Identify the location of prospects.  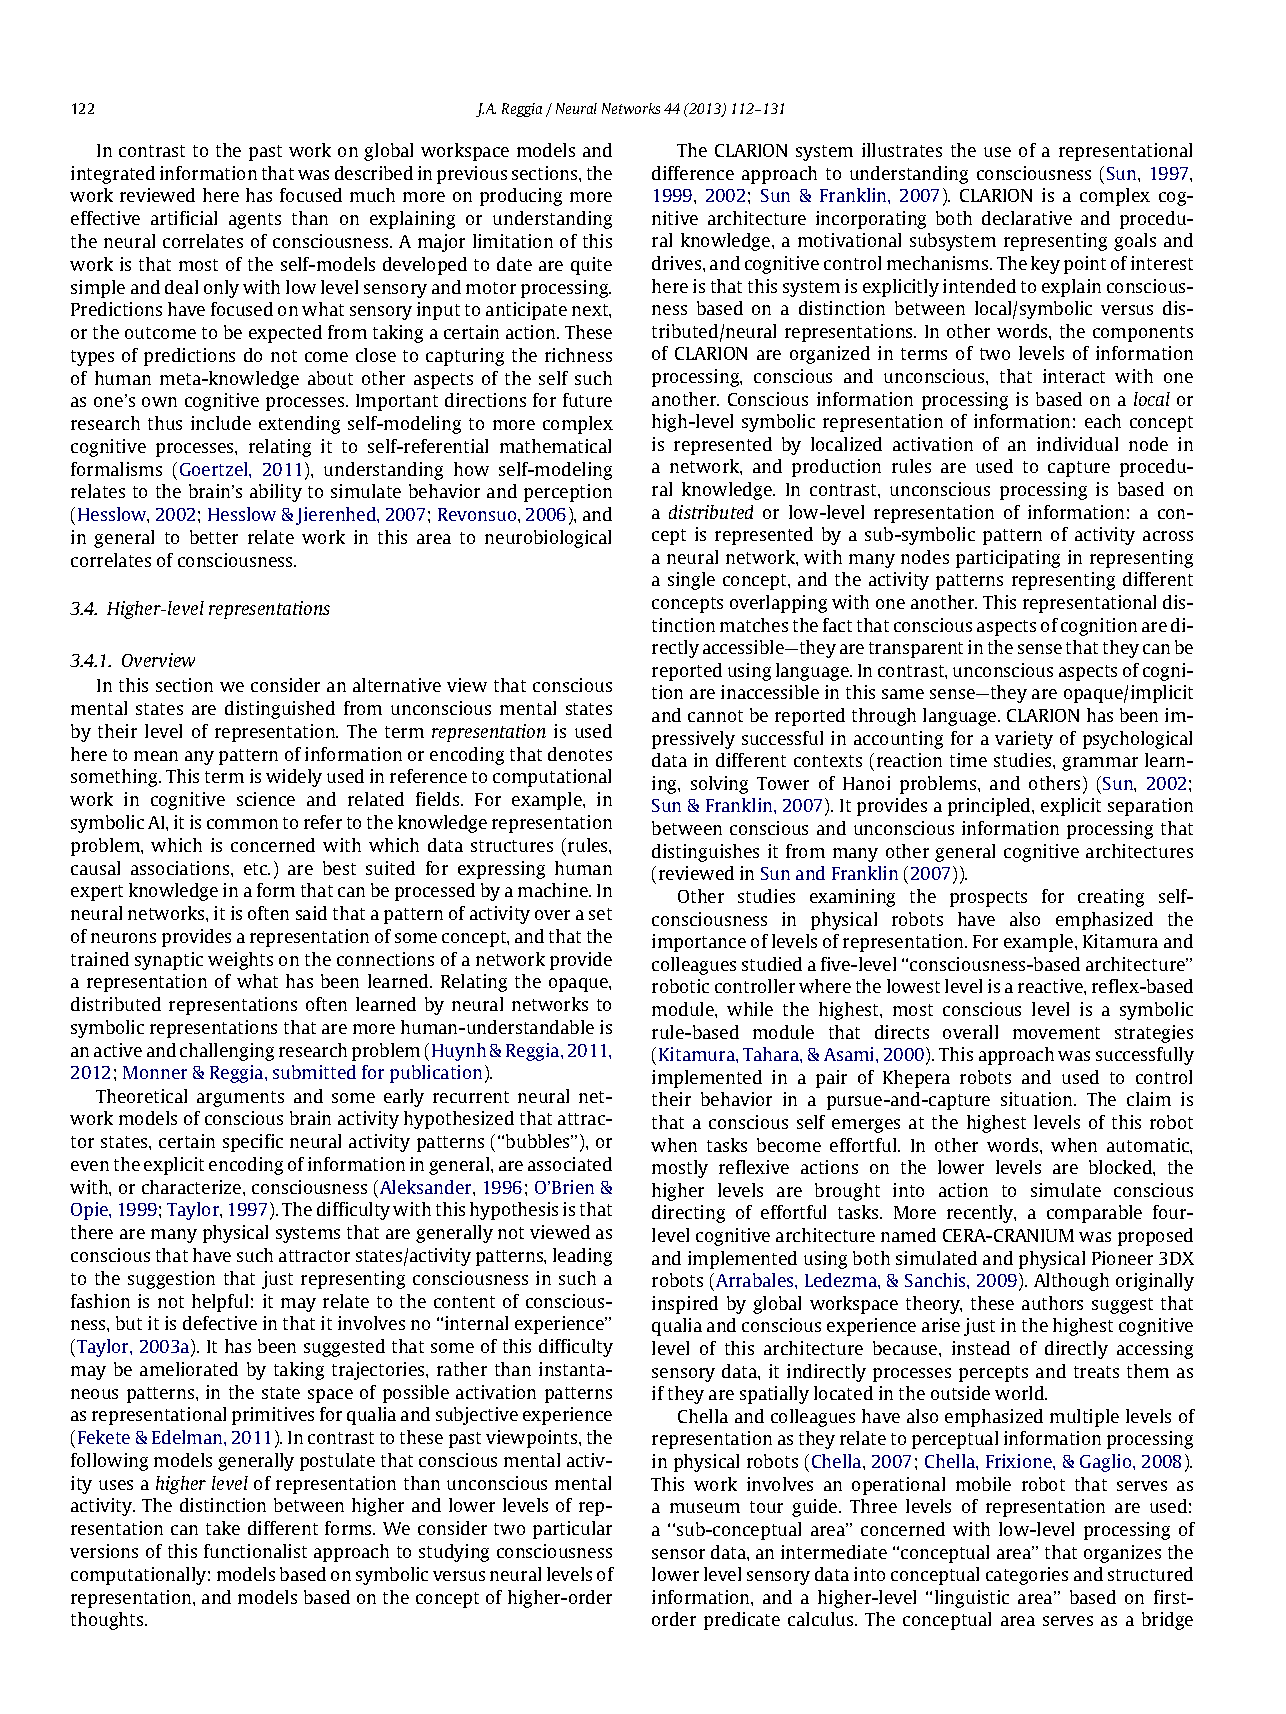
(988, 899).
